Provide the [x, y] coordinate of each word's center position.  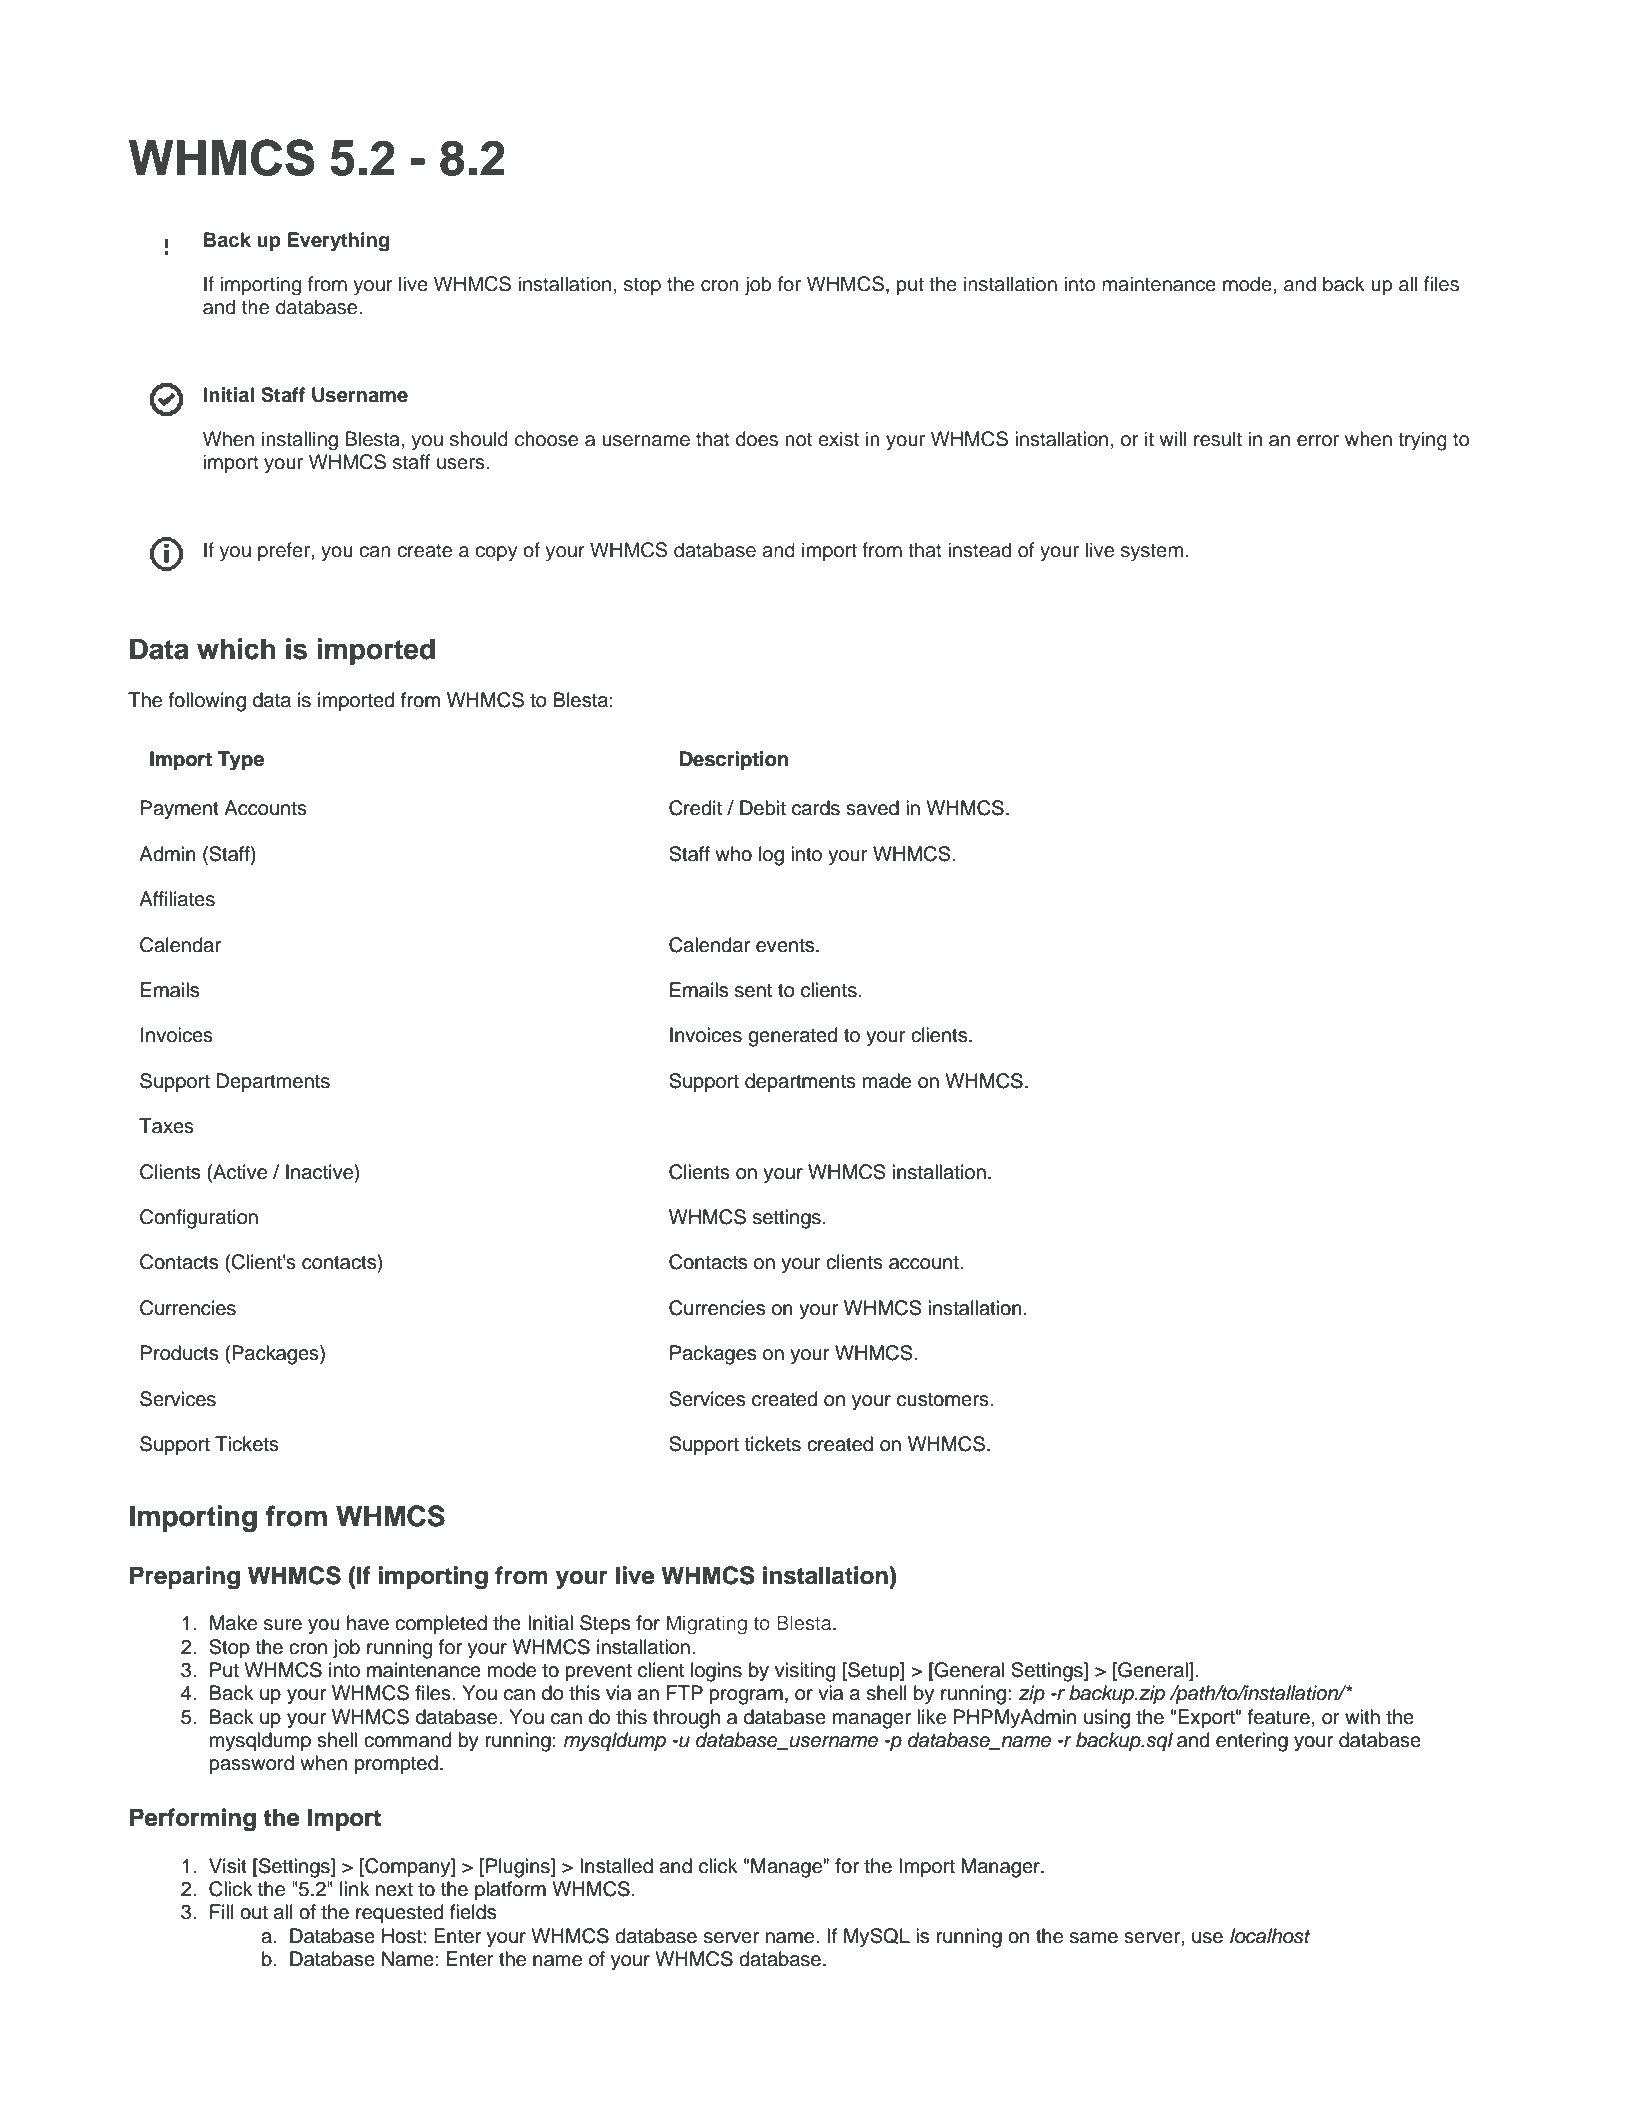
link [355, 1888]
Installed [616, 1866]
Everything [338, 242]
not [798, 440]
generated [792, 1037]
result [1218, 439]
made [887, 1081]
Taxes [166, 1126]
